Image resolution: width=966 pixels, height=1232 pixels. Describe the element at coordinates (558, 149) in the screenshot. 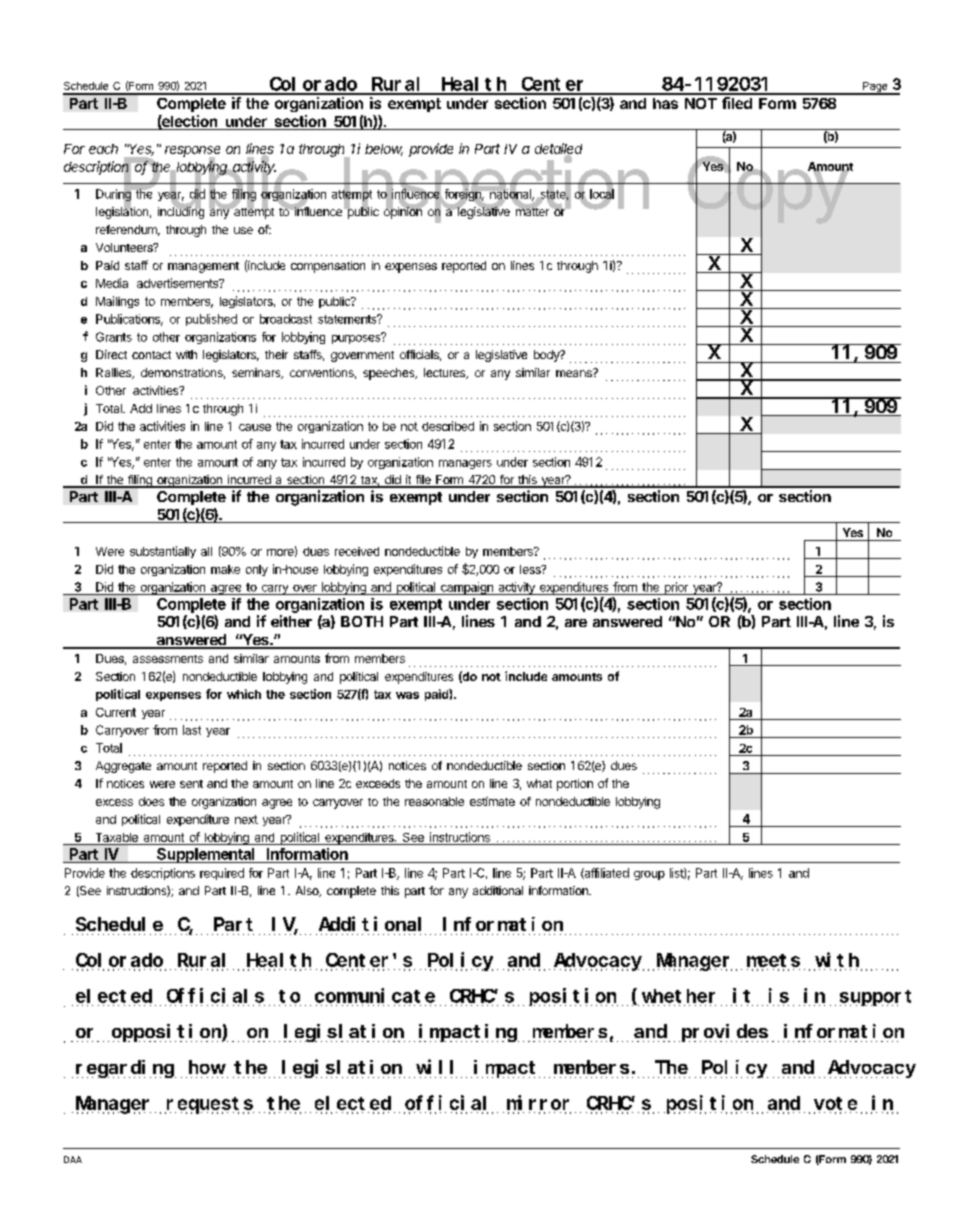

I see `detailed` at that location.
